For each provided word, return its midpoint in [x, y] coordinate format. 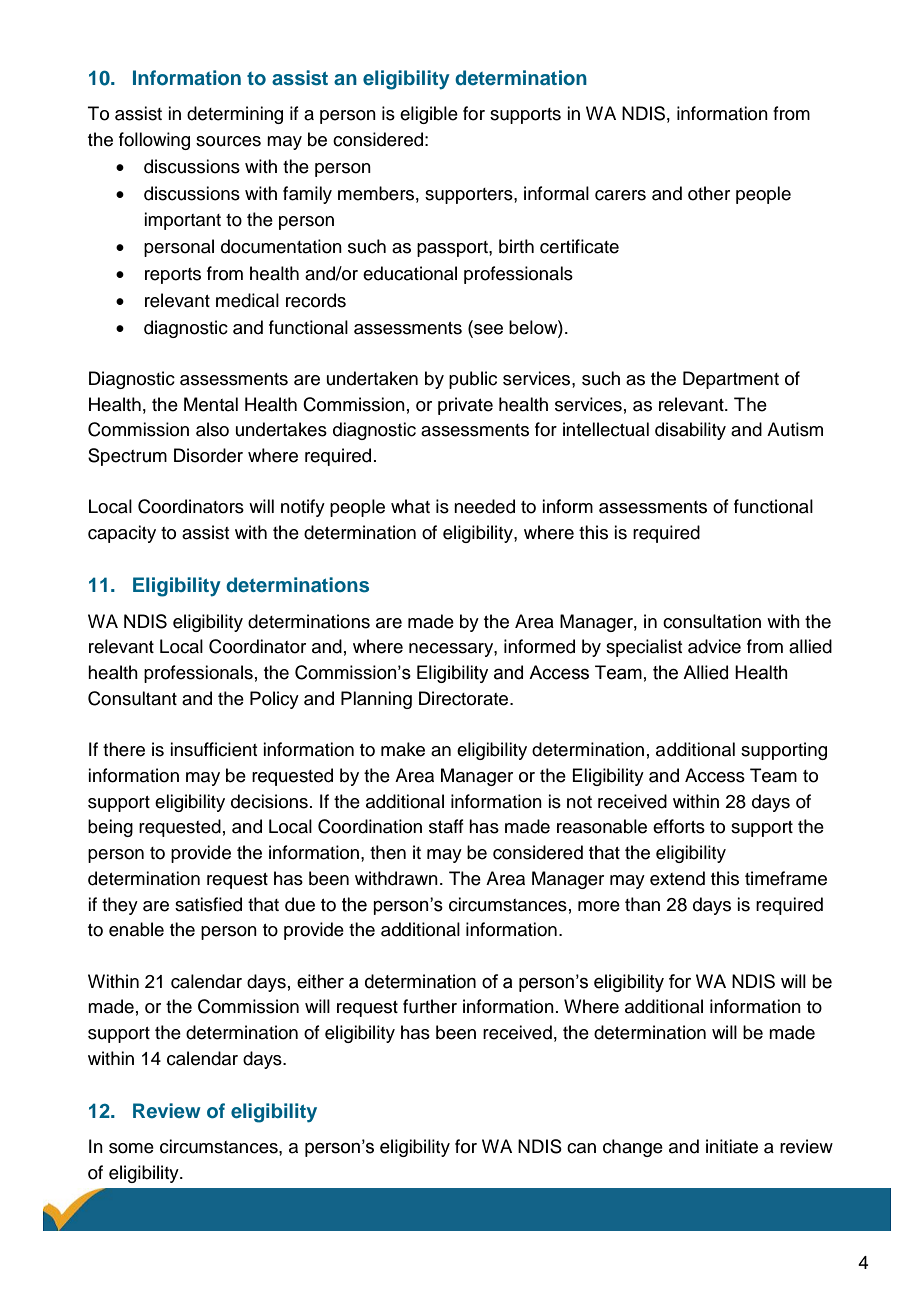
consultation [712, 621]
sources [228, 141]
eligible [429, 115]
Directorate [465, 698]
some [131, 1148]
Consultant [132, 698]
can [581, 1148]
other [709, 193]
